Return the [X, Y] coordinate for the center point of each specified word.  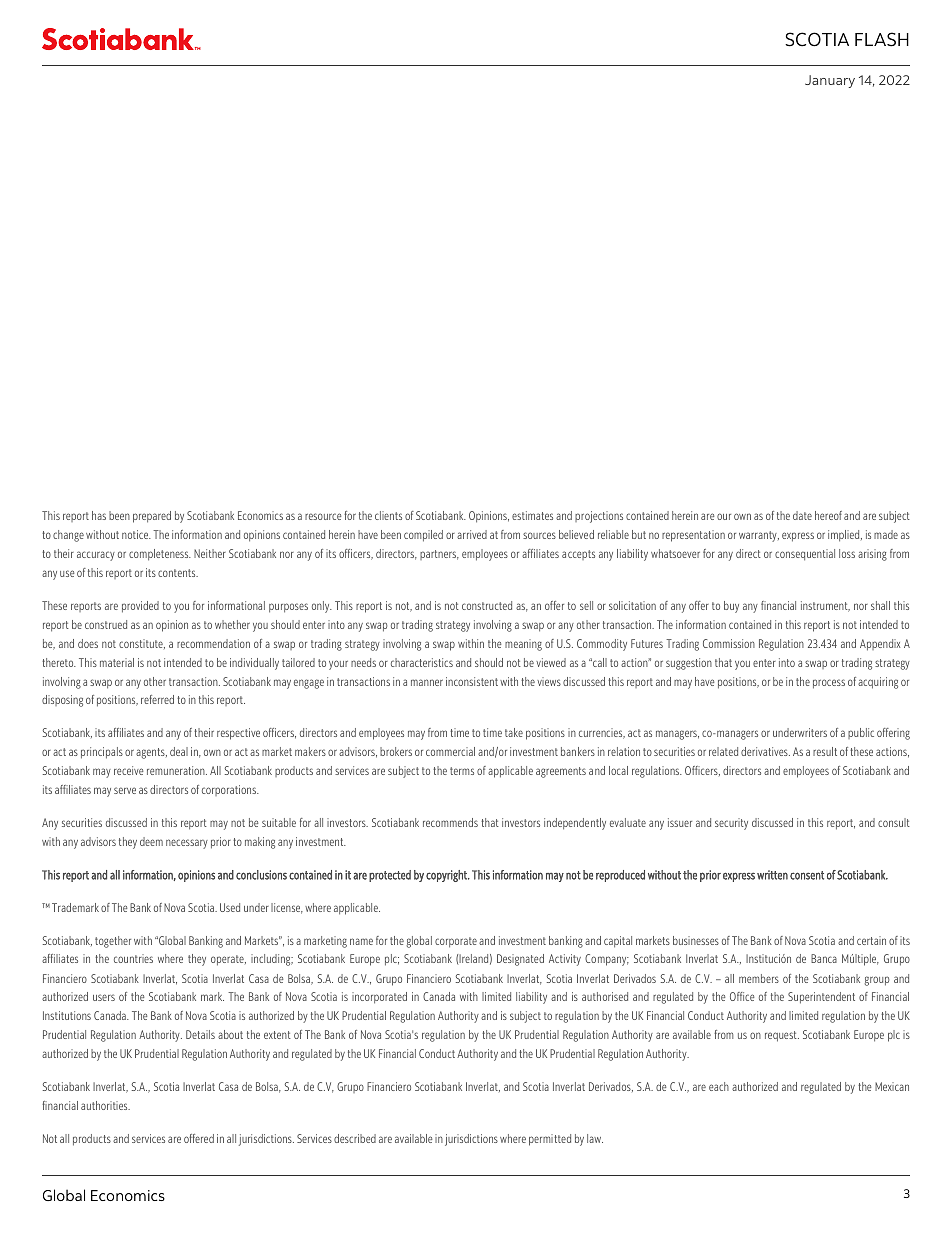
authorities [105, 1105]
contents [178, 573]
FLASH [882, 39]
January [830, 81]
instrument [825, 606]
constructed [487, 605]
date [802, 515]
